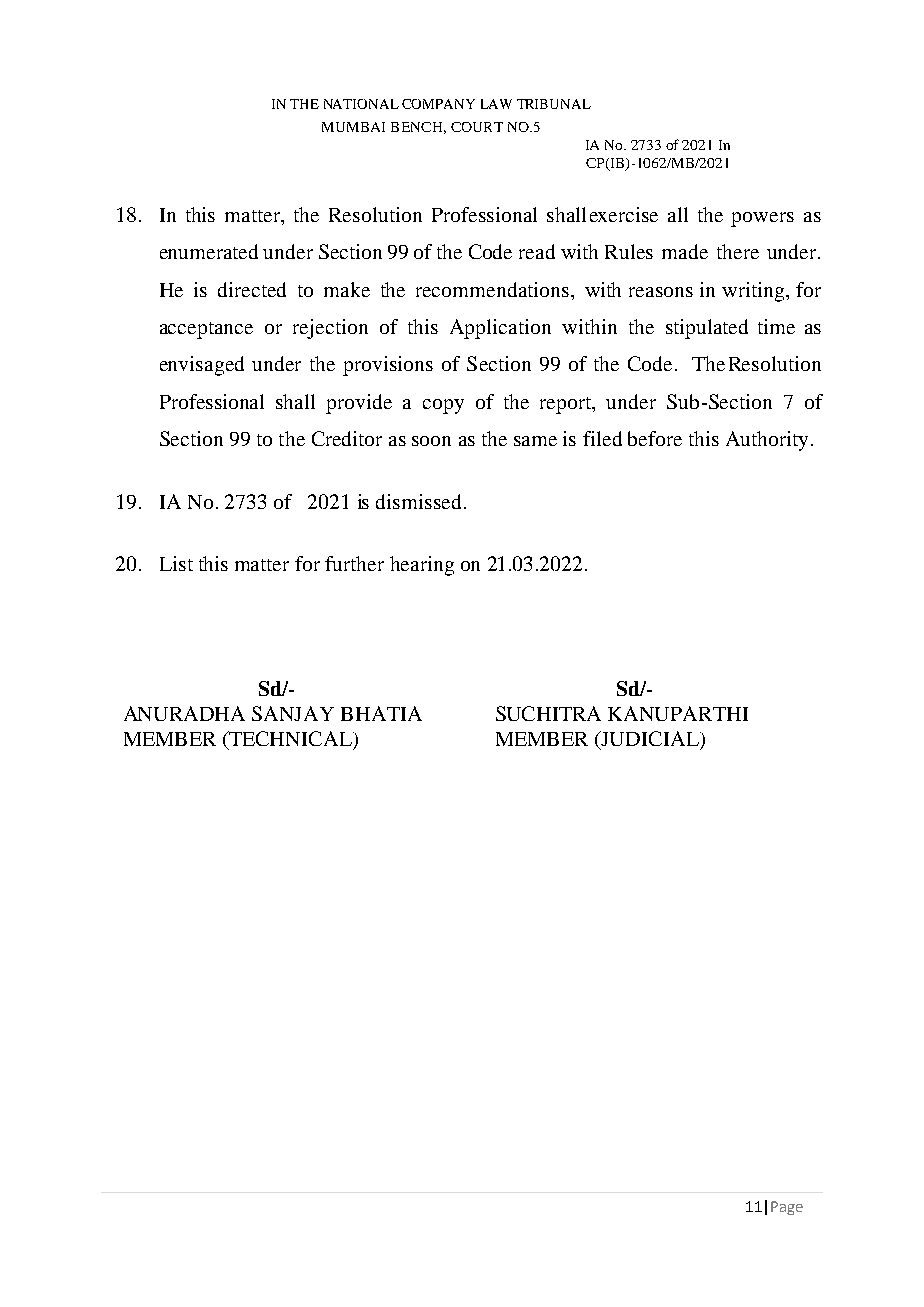  Describe the element at coordinates (655, 438) in the screenshot. I see `before` at that location.
